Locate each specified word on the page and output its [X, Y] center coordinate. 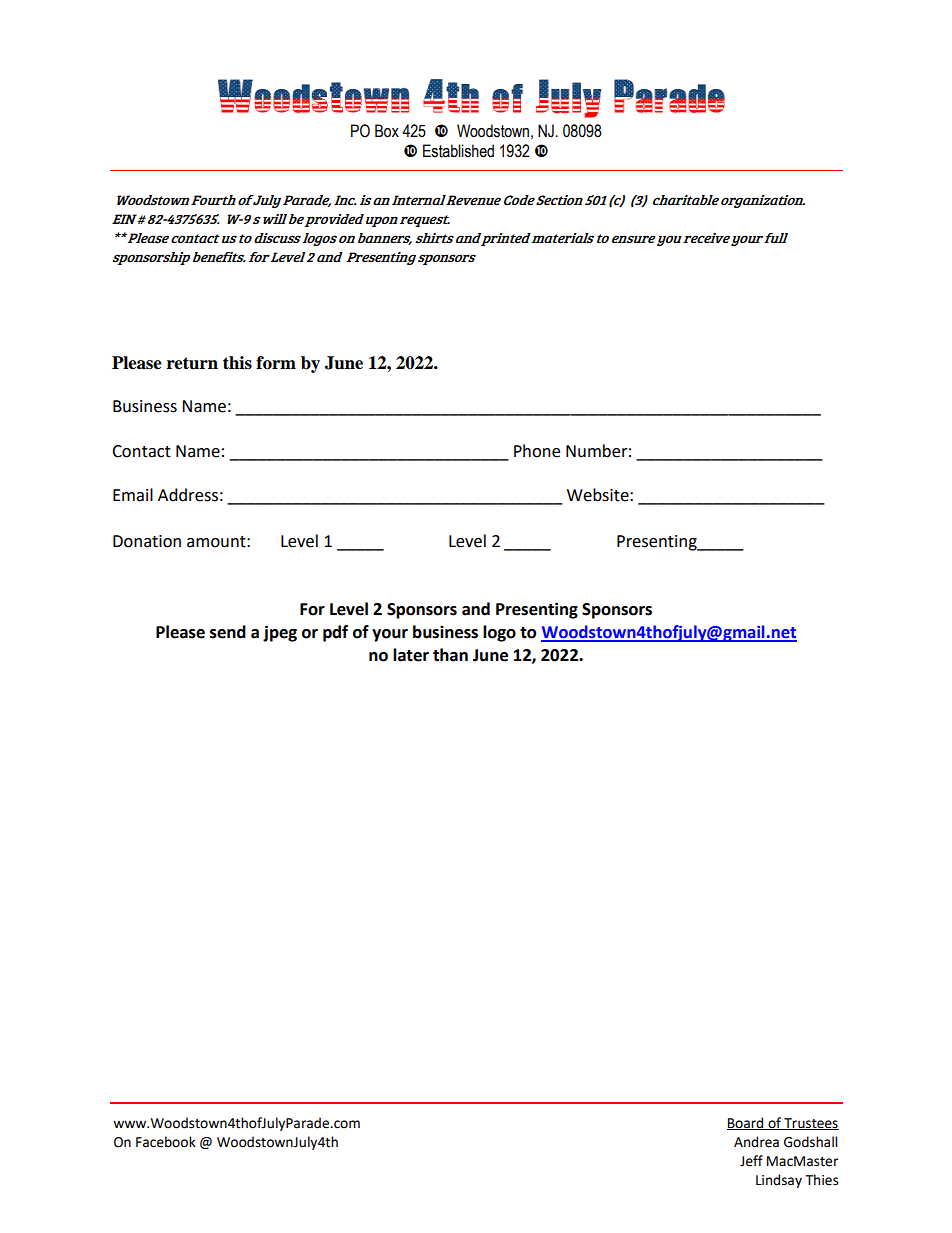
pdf [335, 633]
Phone [537, 451]
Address [188, 495]
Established [458, 151]
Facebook [166, 1142]
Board [746, 1123]
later [411, 655]
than [450, 655]
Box [387, 131]
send [228, 632]
